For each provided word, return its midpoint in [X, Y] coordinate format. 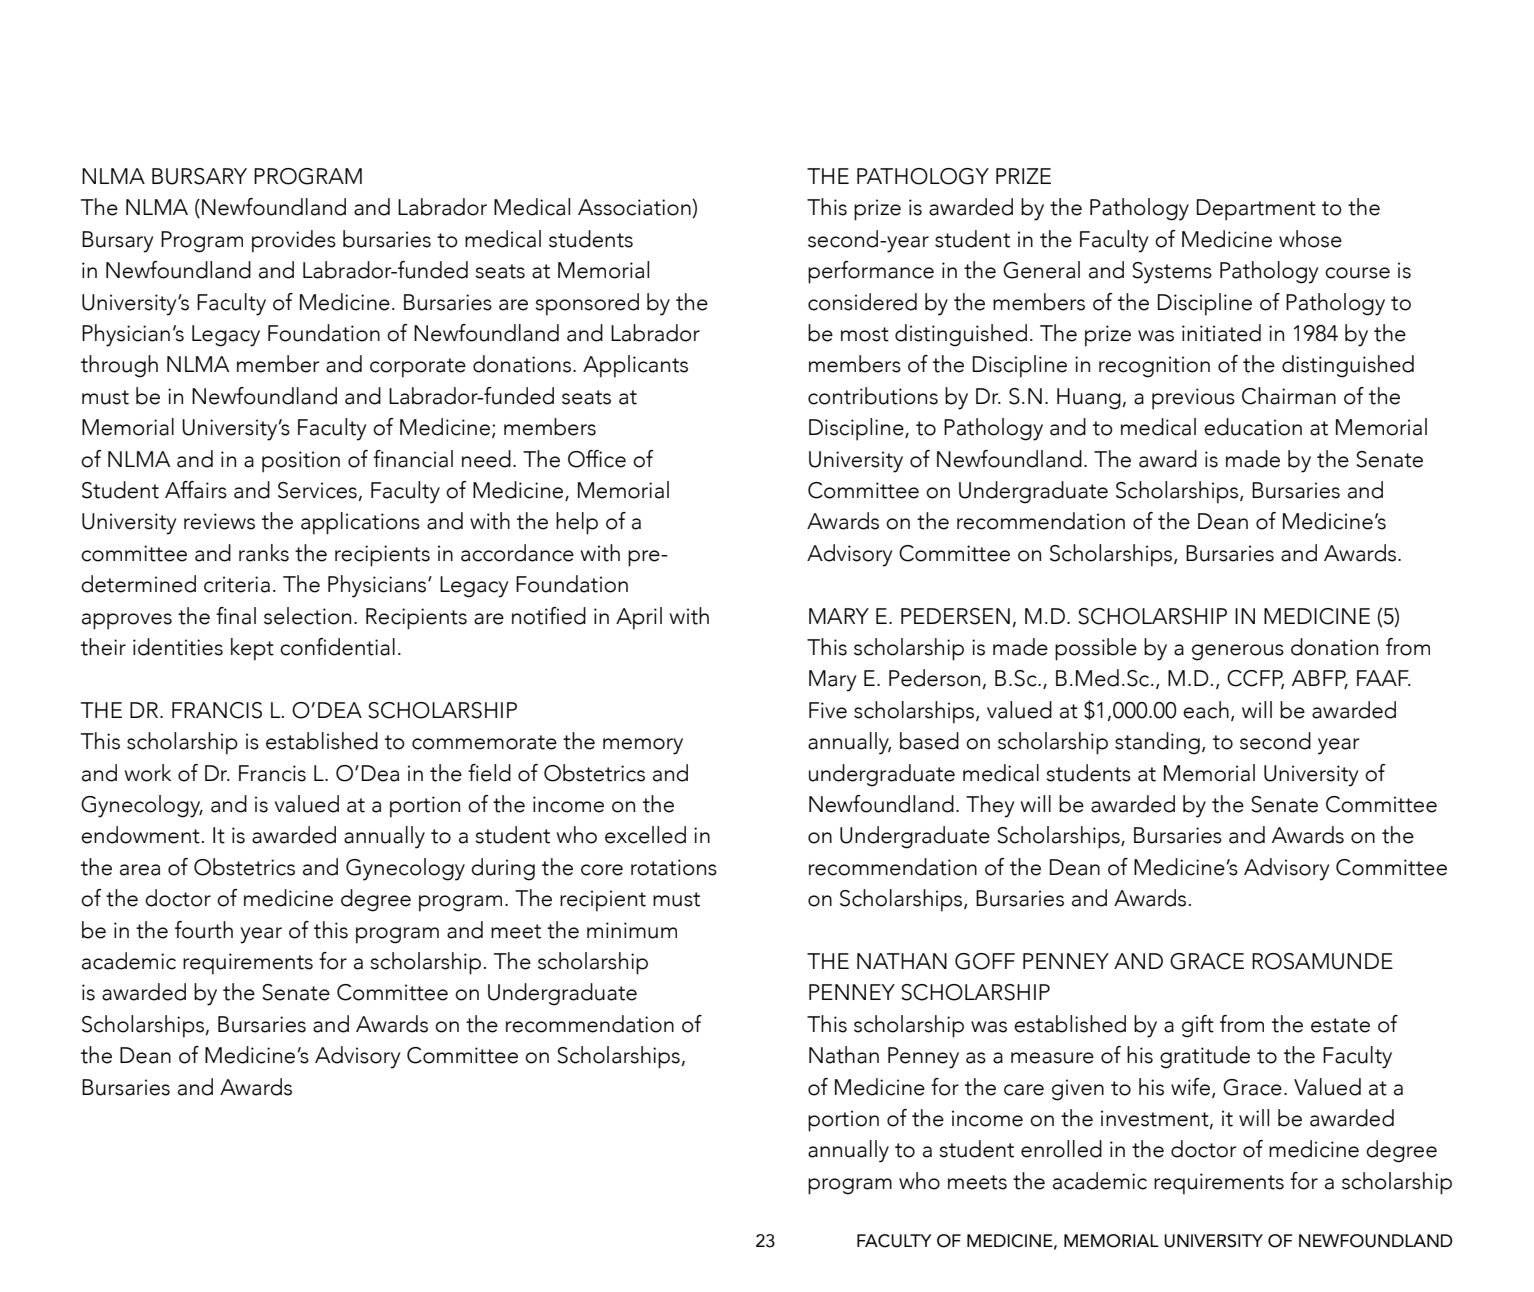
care [1024, 1090]
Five [828, 710]
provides [294, 241]
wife [1192, 1087]
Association [635, 208]
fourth [204, 930]
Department [1256, 210]
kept [252, 649]
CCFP [1255, 679]
